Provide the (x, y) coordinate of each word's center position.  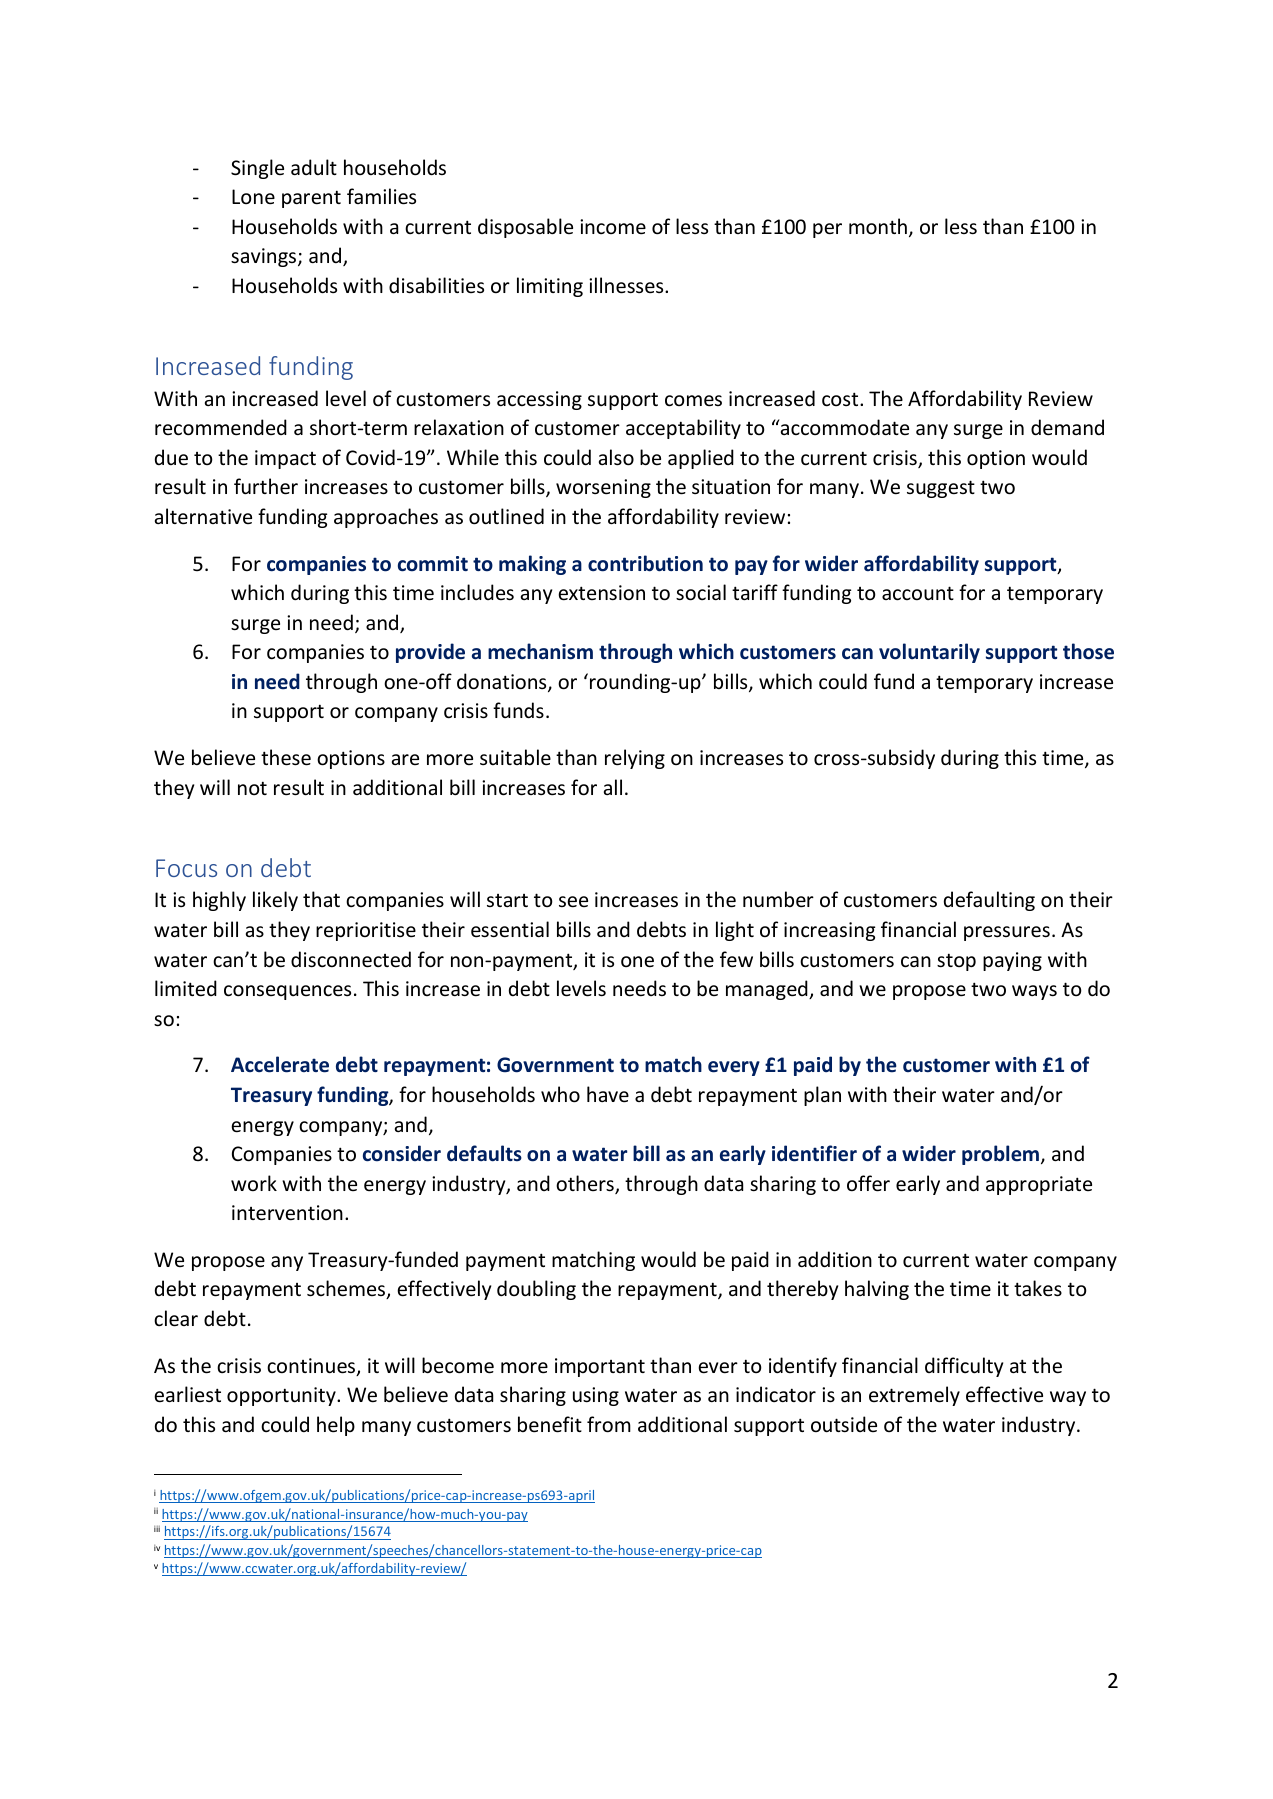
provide (430, 653)
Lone (253, 197)
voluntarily (929, 653)
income (613, 227)
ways (1034, 992)
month (878, 226)
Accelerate (280, 1064)
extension (601, 593)
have (608, 1094)
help (336, 1426)
